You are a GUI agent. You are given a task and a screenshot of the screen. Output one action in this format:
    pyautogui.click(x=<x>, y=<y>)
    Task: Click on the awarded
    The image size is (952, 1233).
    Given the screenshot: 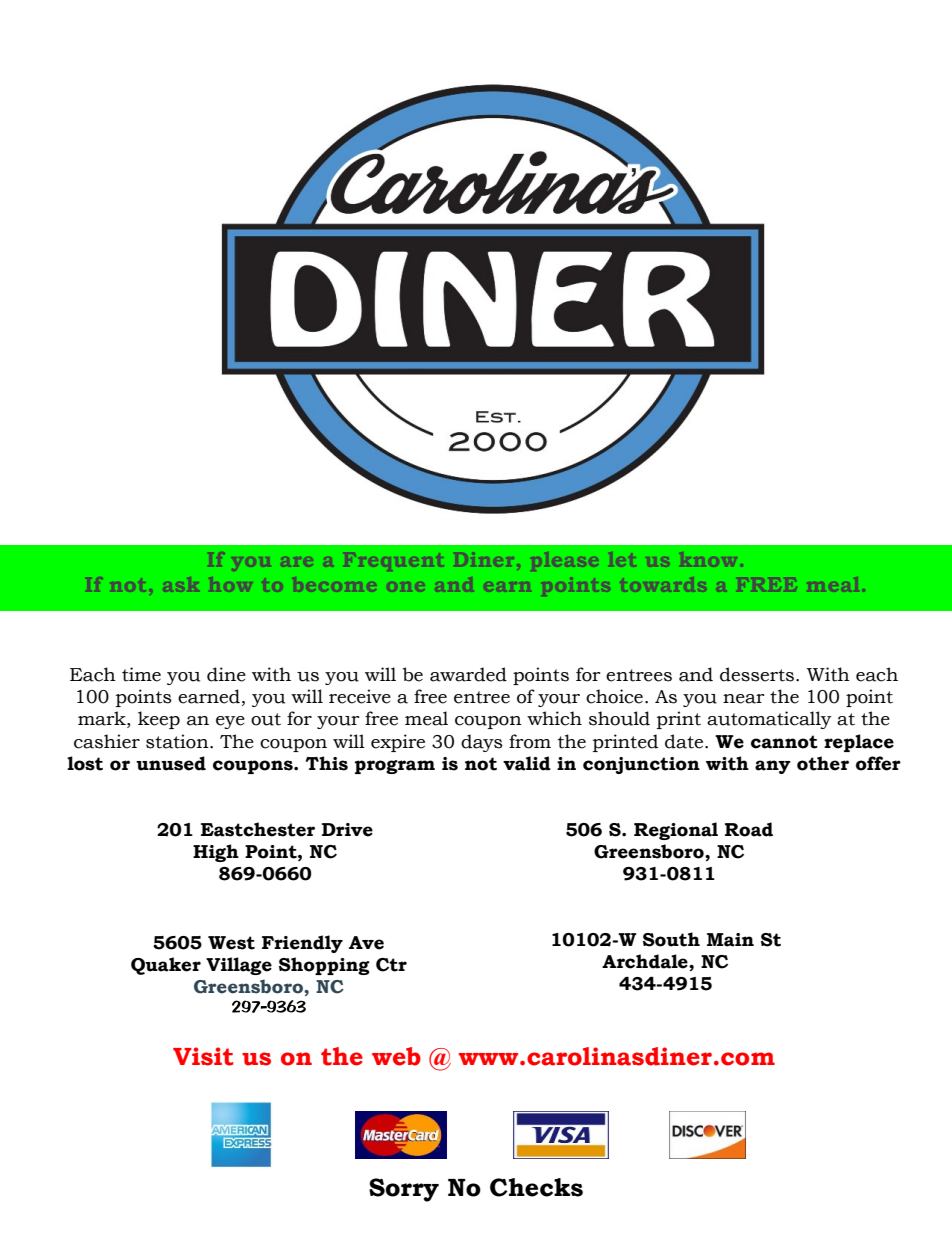 What is the action you would take?
    pyautogui.click(x=468, y=674)
